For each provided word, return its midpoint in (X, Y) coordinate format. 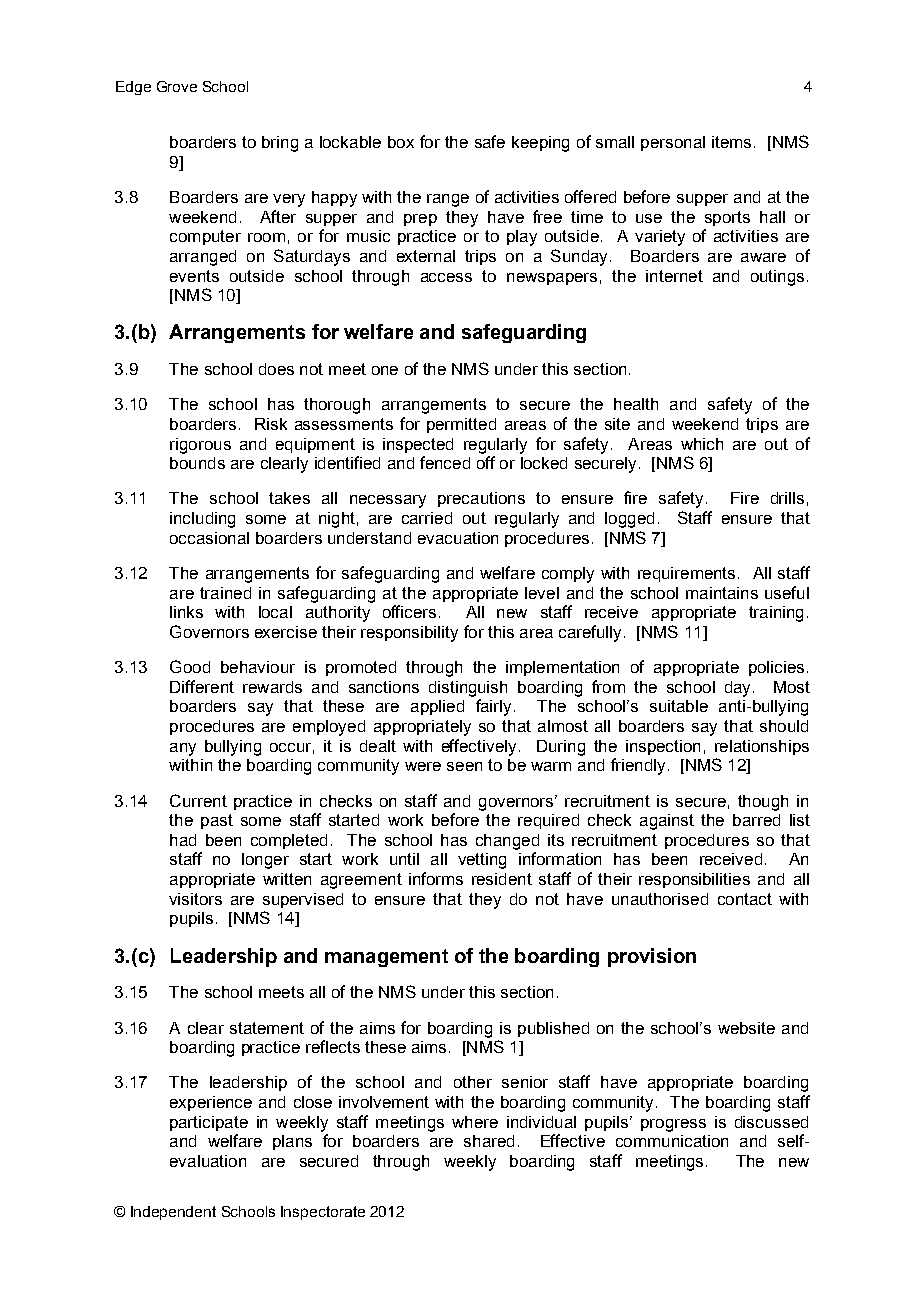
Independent (173, 1213)
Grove (177, 86)
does (276, 369)
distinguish (468, 689)
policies (776, 668)
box (401, 142)
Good (190, 666)
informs (436, 878)
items (731, 142)
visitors (195, 899)
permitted (461, 425)
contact (745, 899)
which (702, 444)
